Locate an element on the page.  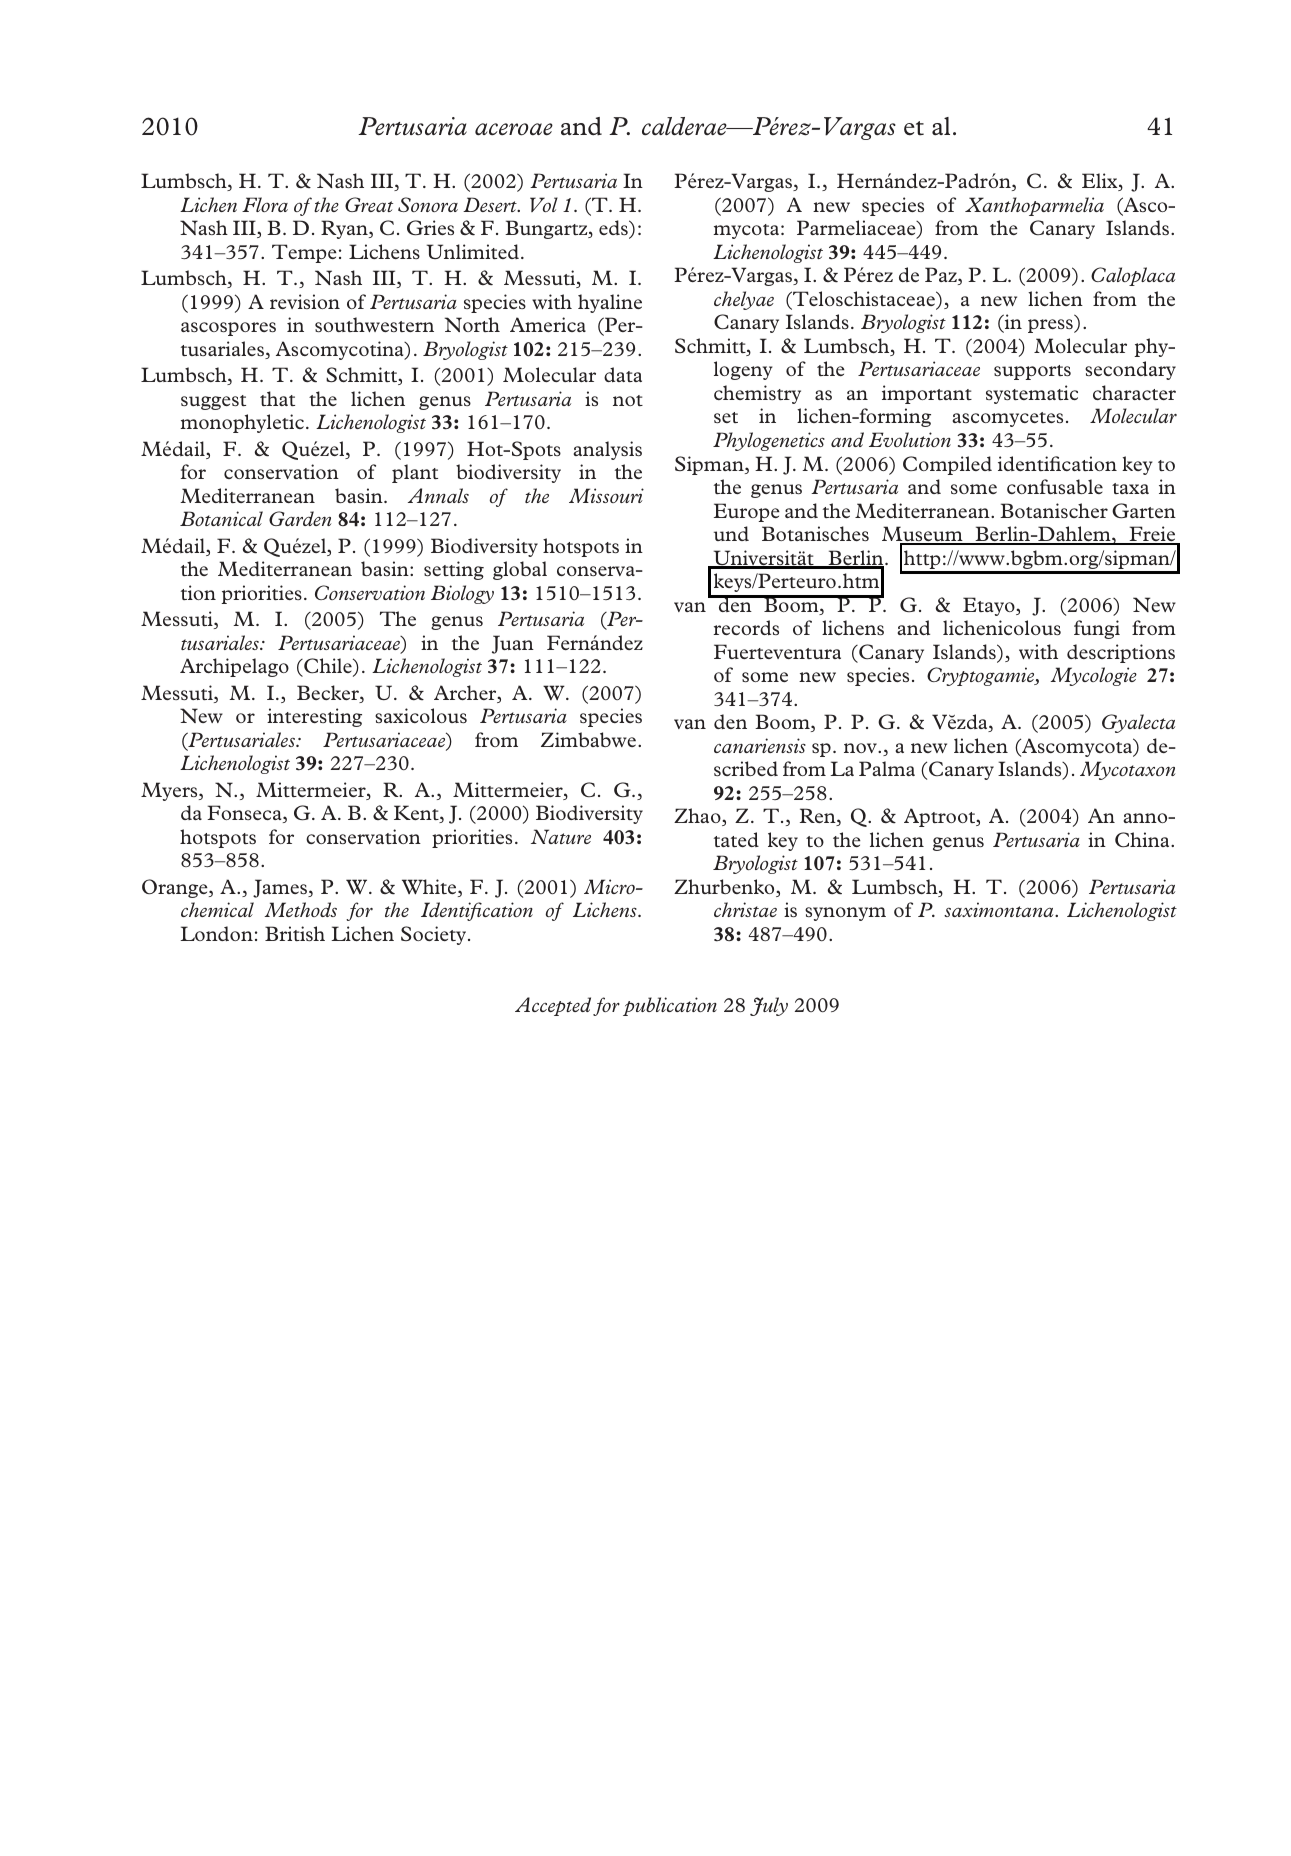
synonym is located at coordinates (845, 914).
